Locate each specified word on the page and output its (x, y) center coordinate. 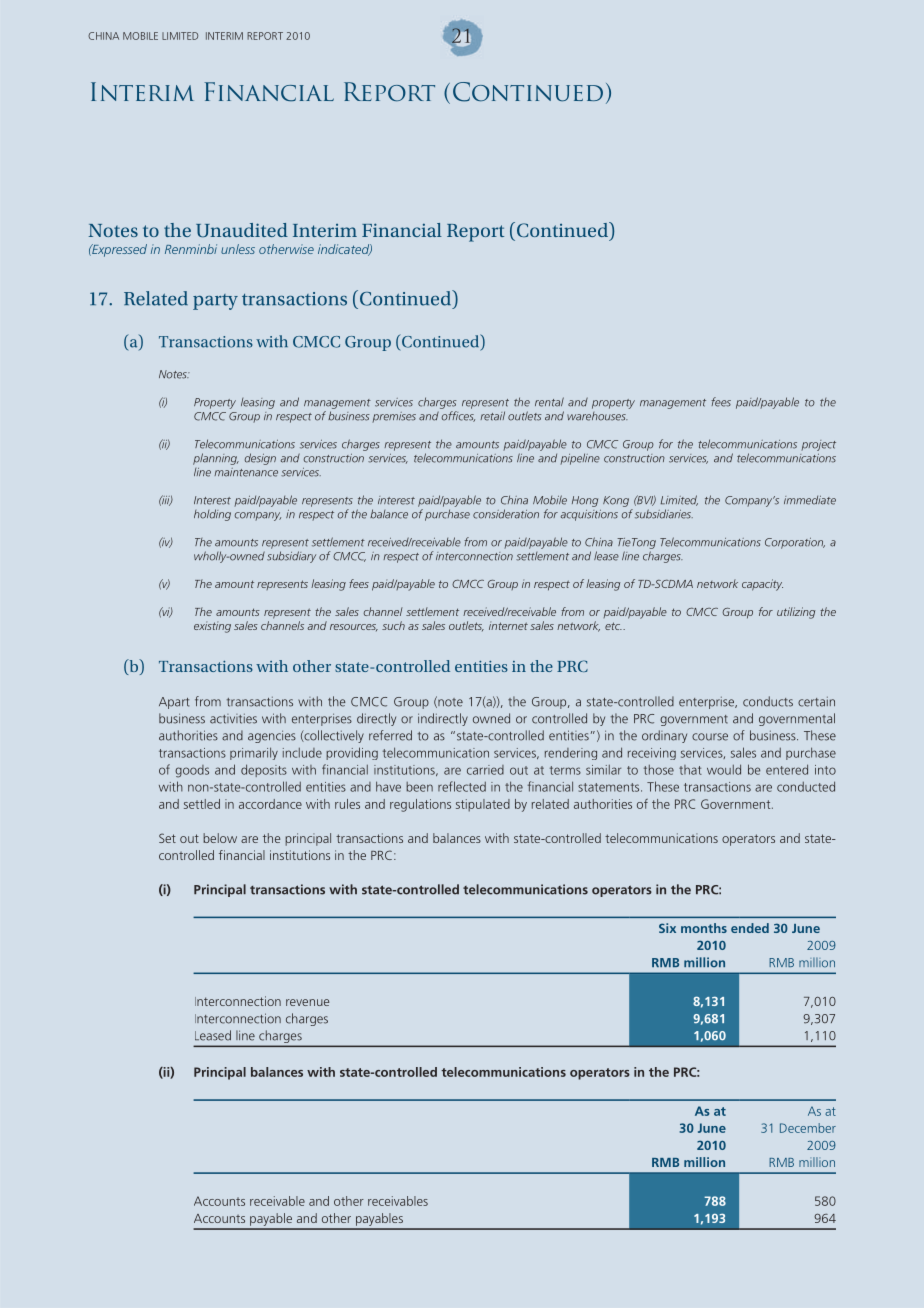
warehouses (597, 416)
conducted (806, 786)
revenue (307, 1002)
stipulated (483, 805)
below (220, 838)
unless (238, 249)
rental (549, 402)
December (808, 1128)
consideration (506, 514)
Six (667, 928)
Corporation (795, 543)
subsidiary (291, 557)
